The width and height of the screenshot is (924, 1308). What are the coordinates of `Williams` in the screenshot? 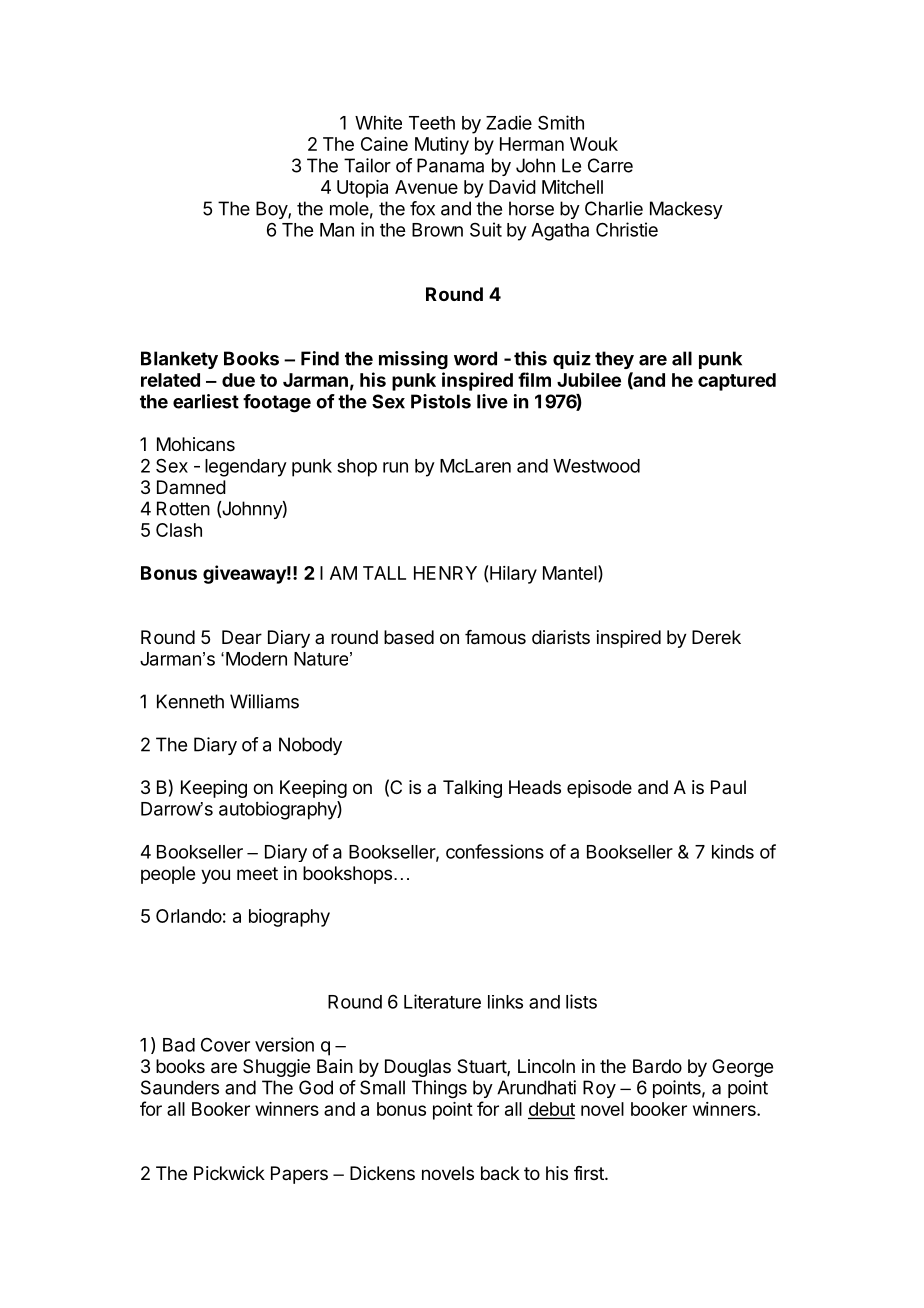 It's located at (264, 701).
